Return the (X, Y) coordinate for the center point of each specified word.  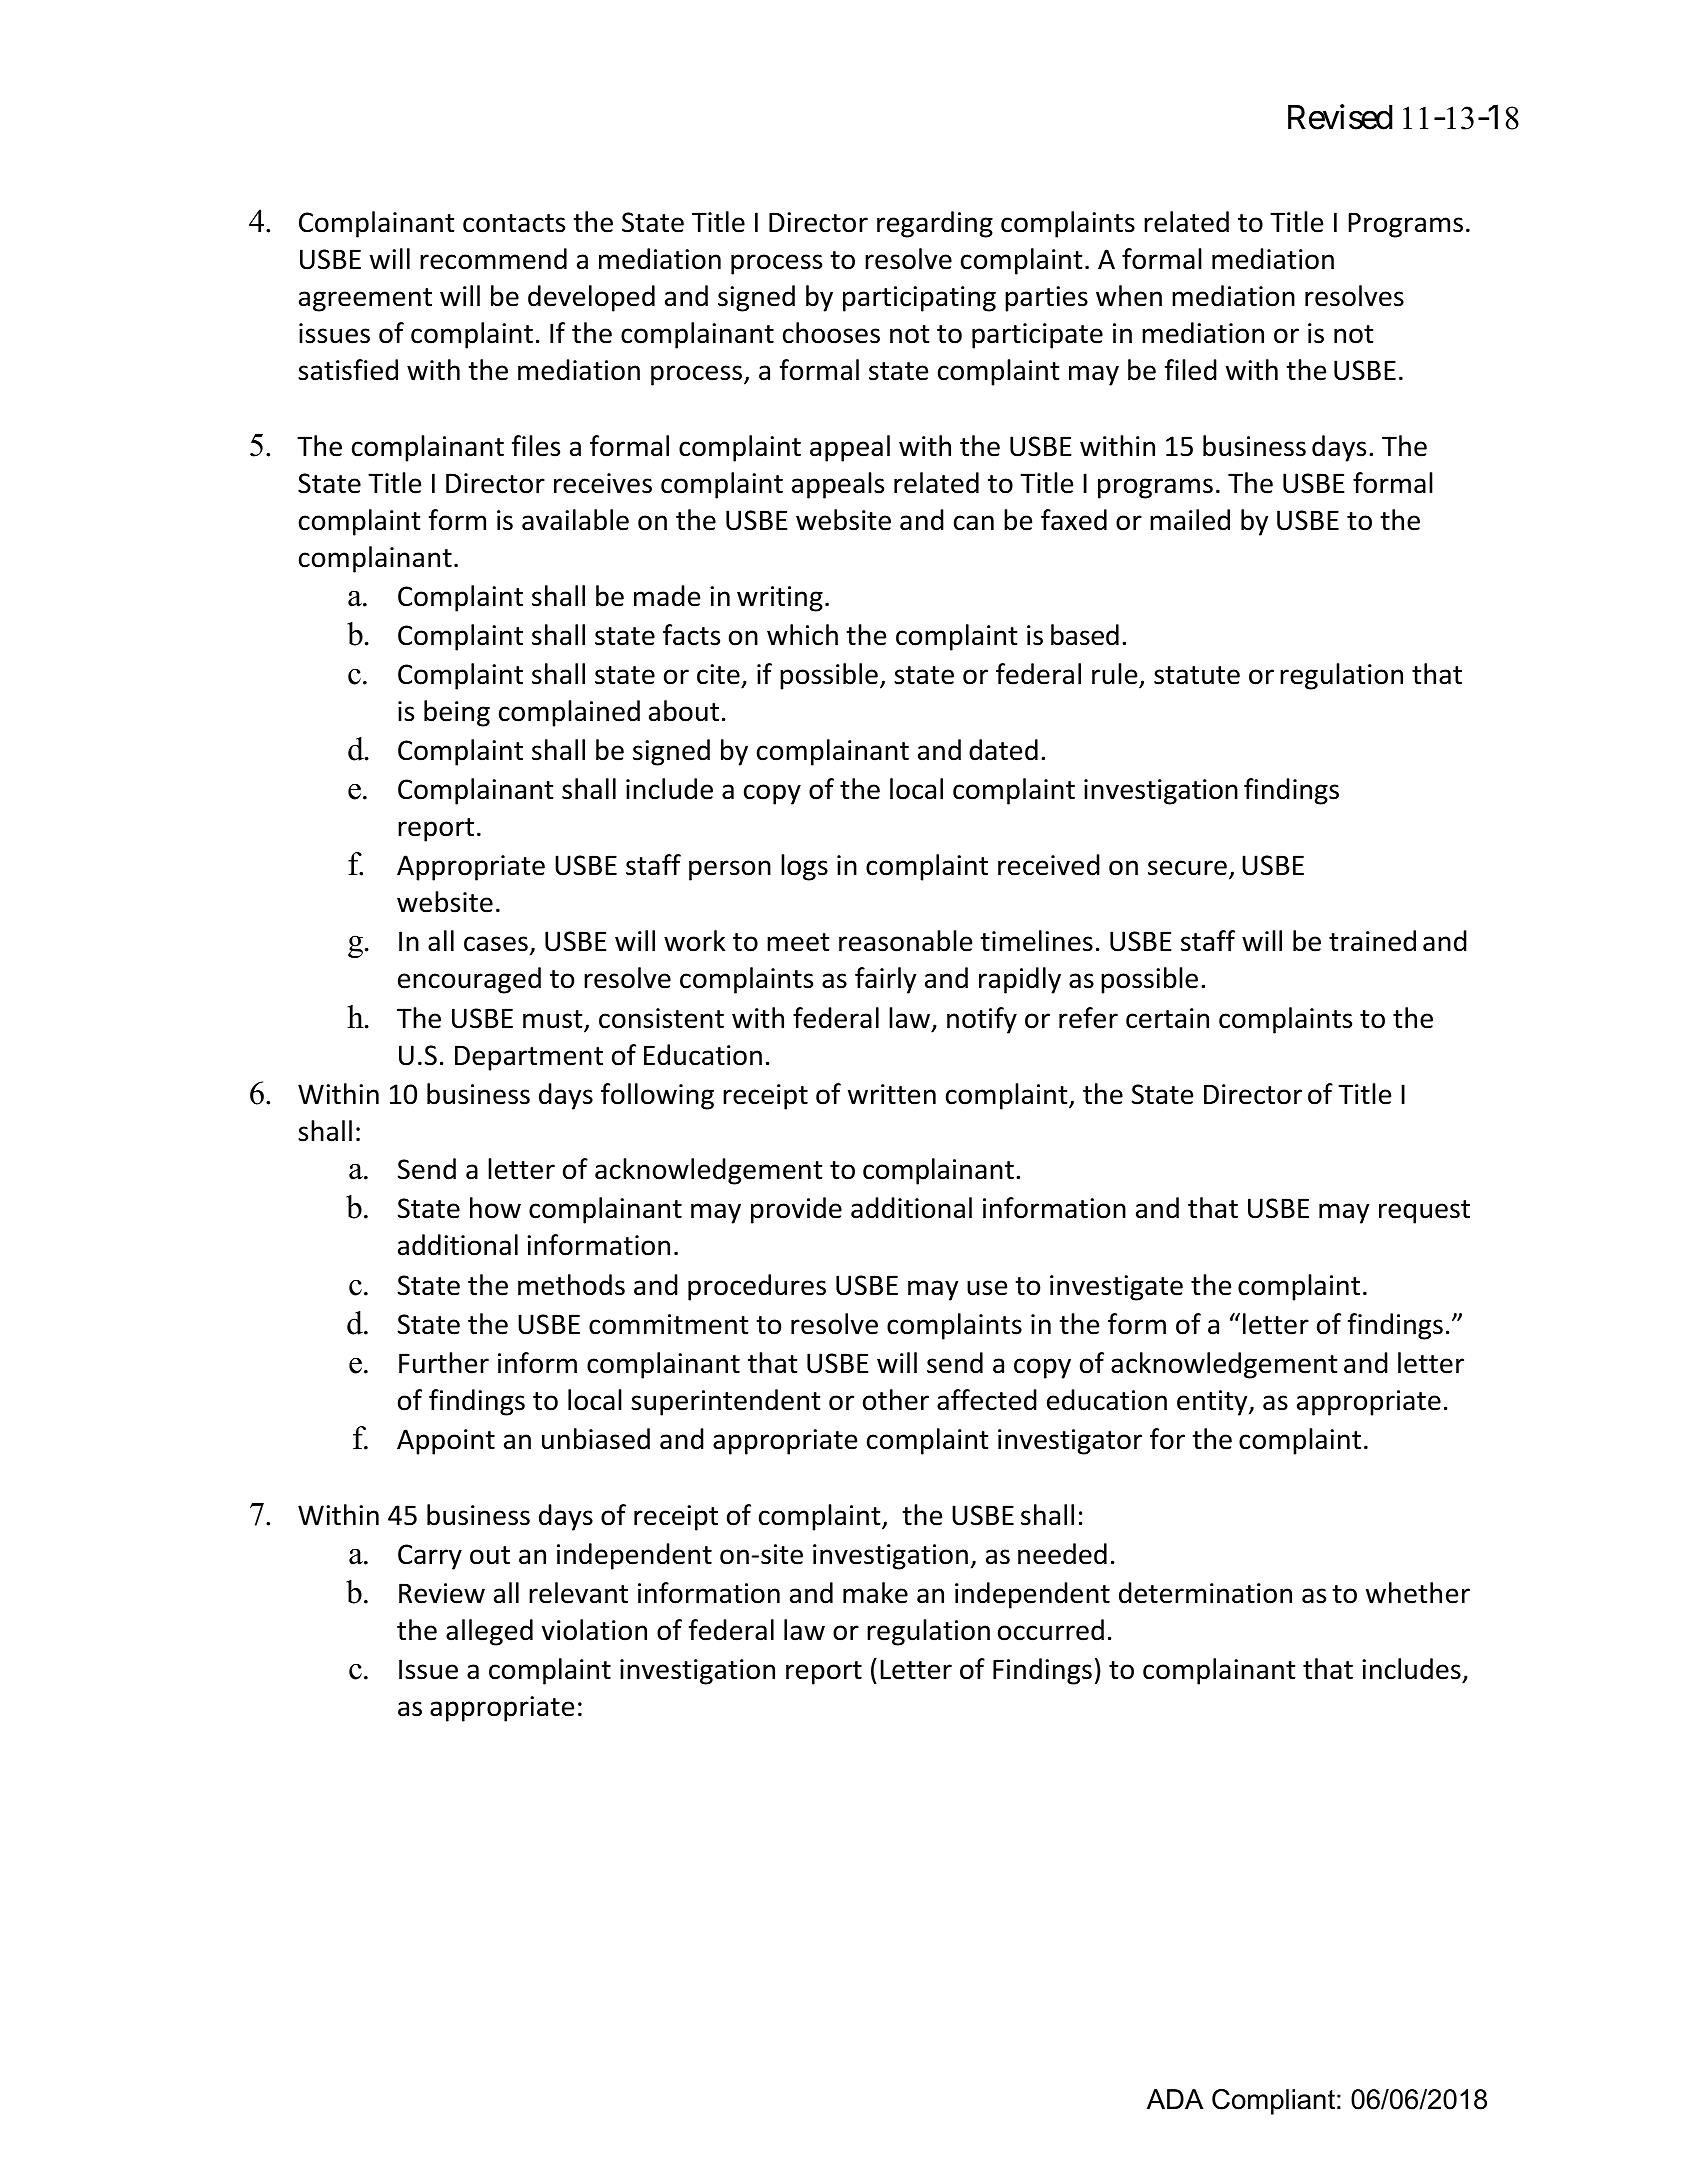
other (896, 1400)
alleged (489, 1632)
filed (1191, 370)
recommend (493, 259)
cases (496, 944)
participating (919, 299)
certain (1167, 1018)
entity (1213, 1403)
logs (804, 867)
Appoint (446, 1442)
